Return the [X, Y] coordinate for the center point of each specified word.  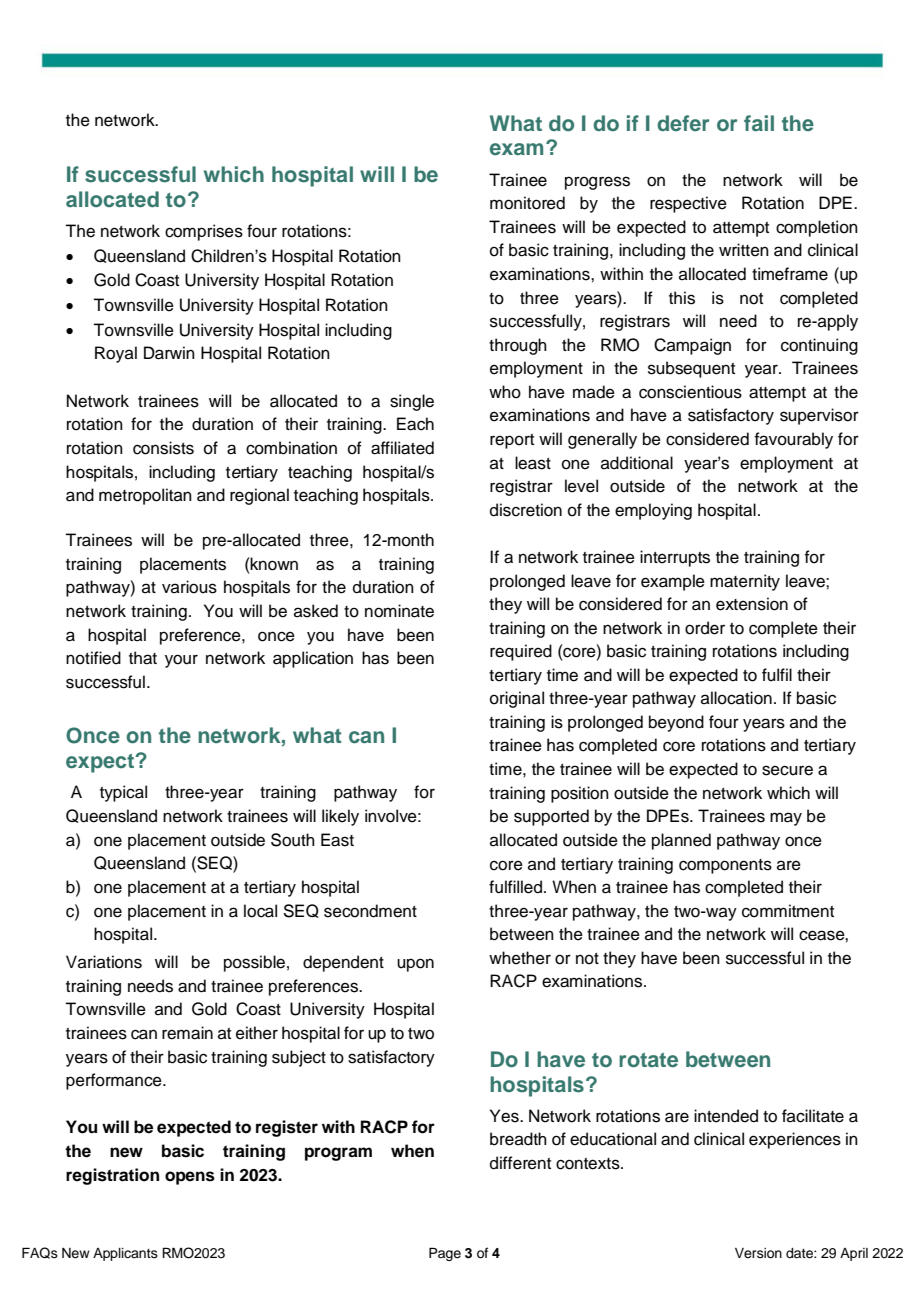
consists [163, 448]
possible [254, 963]
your [181, 661]
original [517, 699]
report [512, 441]
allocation [736, 698]
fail [759, 123]
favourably [793, 440]
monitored [527, 203]
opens [190, 1178]
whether [520, 958]
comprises [204, 232]
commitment [788, 911]
